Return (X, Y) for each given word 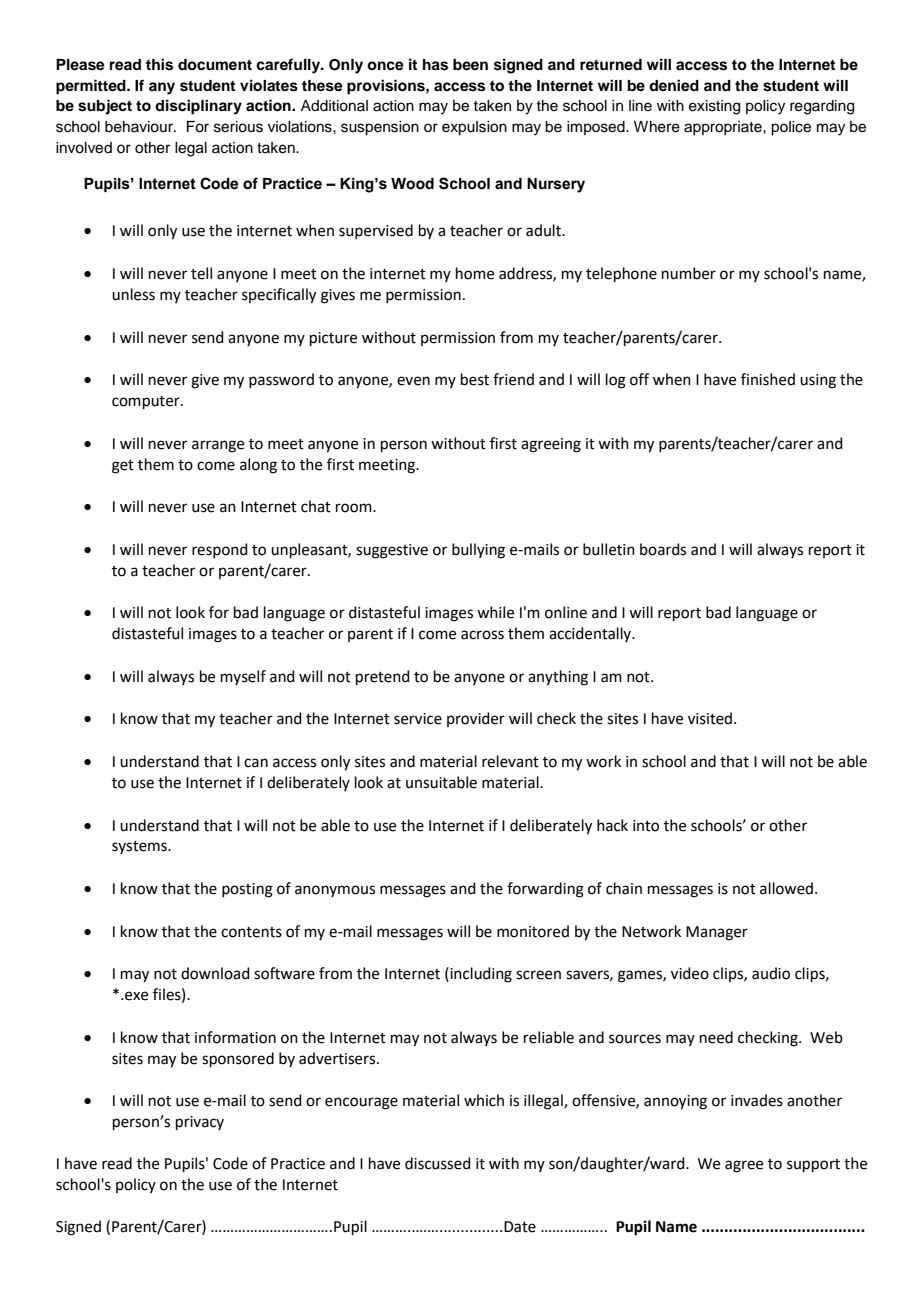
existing (714, 107)
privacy (200, 1123)
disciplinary (198, 107)
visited (710, 718)
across (482, 635)
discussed (438, 1163)
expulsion (474, 128)
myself (243, 677)
